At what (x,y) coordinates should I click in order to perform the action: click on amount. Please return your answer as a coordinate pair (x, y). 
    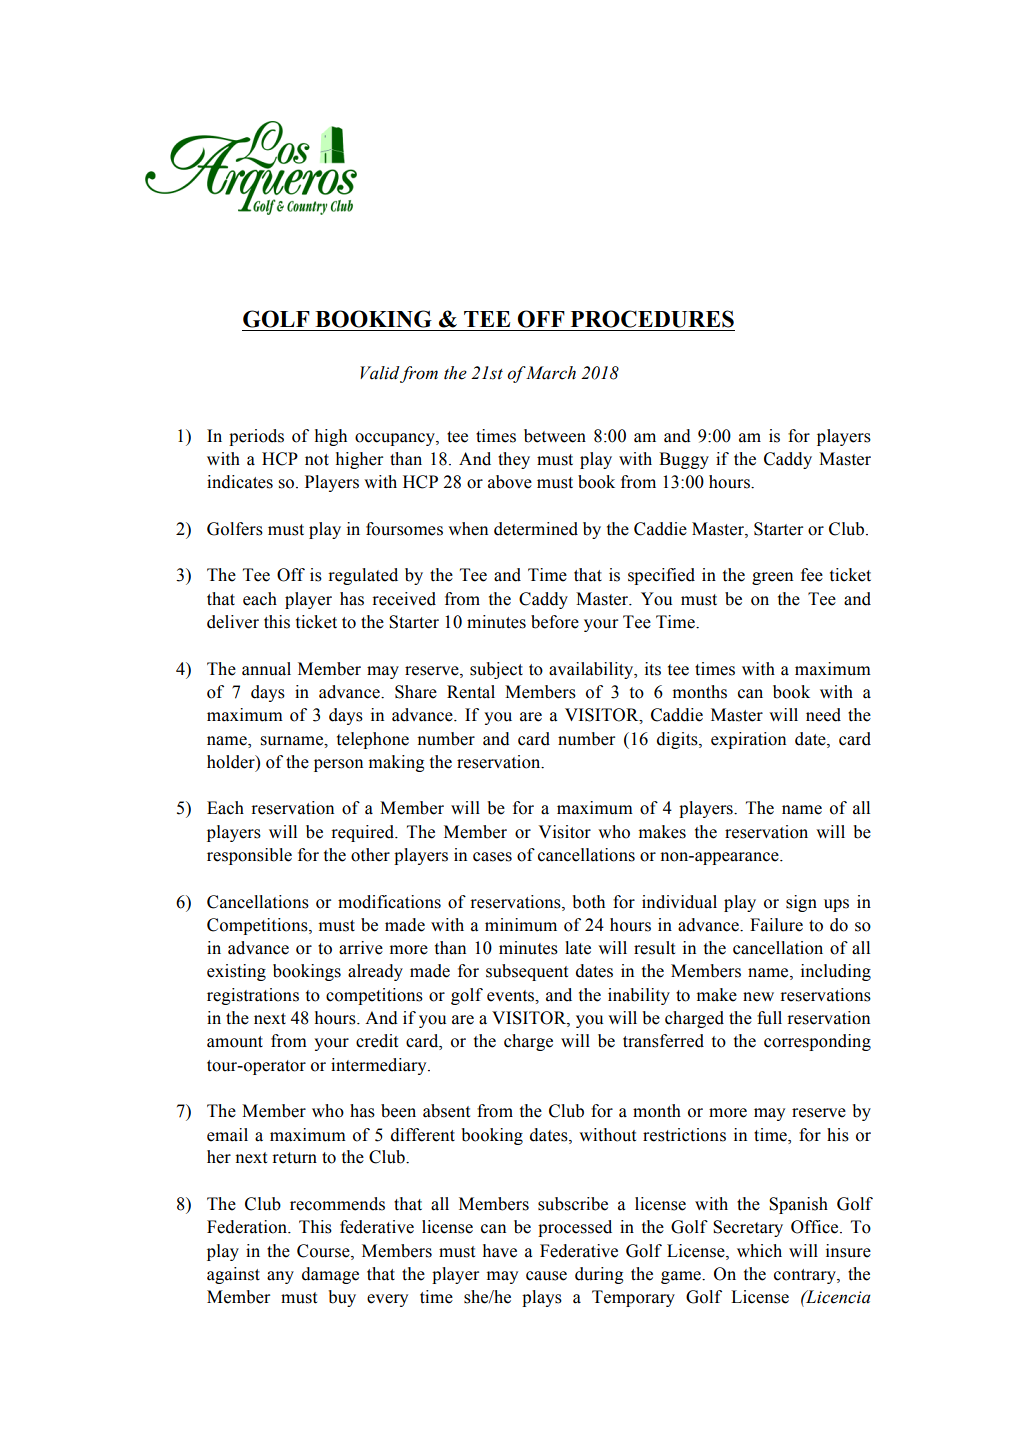
    Looking at the image, I should click on (235, 1042).
